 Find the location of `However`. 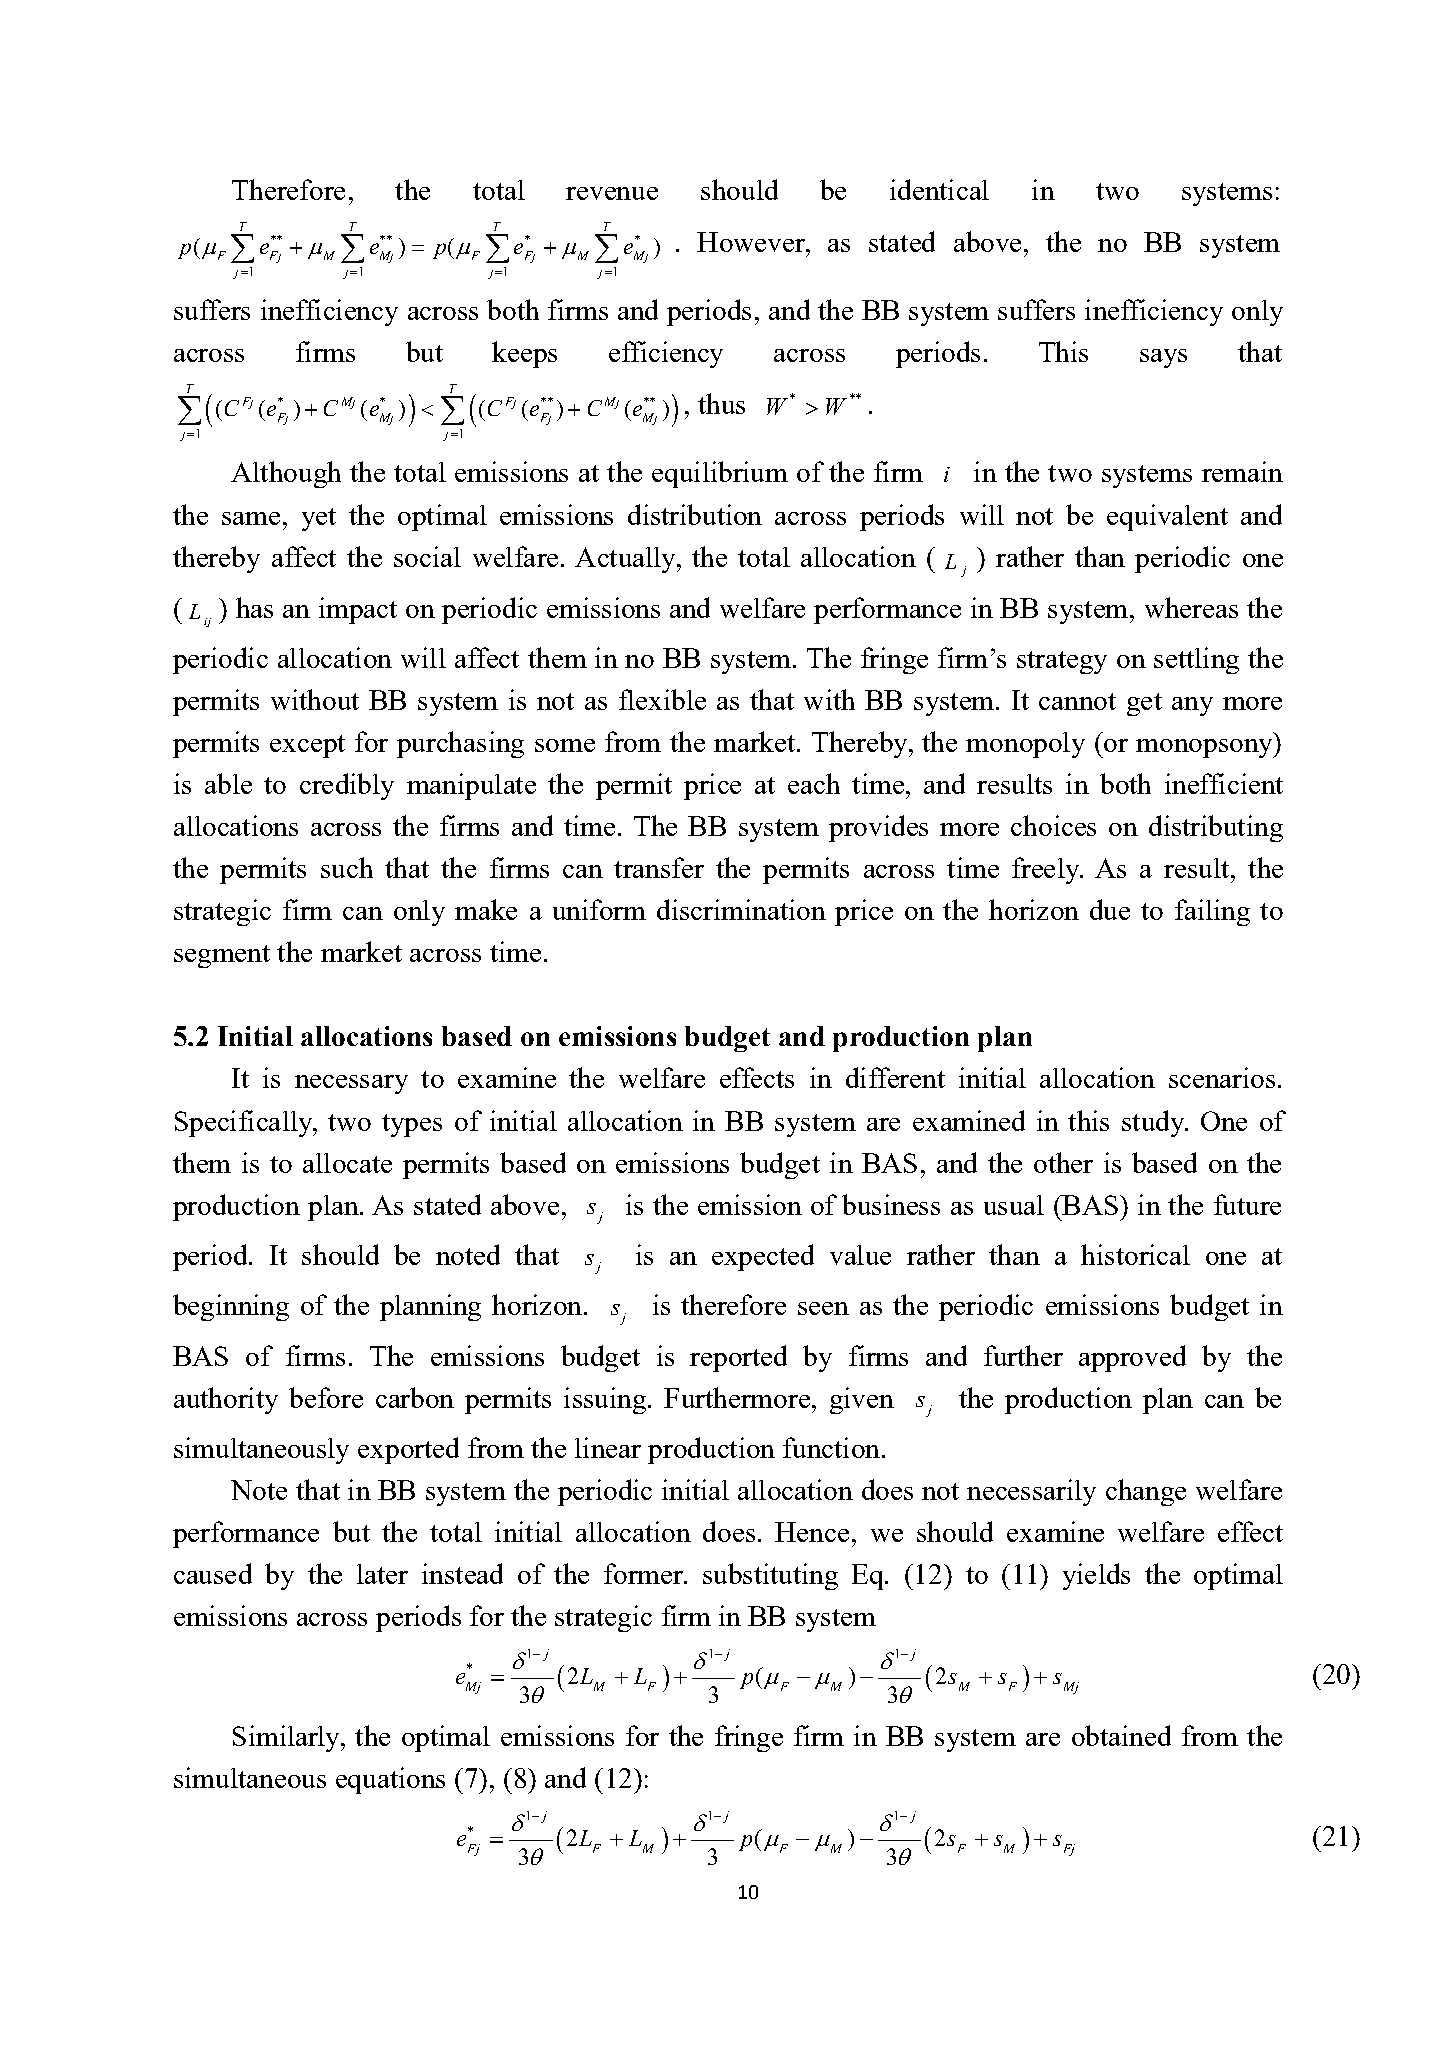

However is located at coordinates (752, 242).
